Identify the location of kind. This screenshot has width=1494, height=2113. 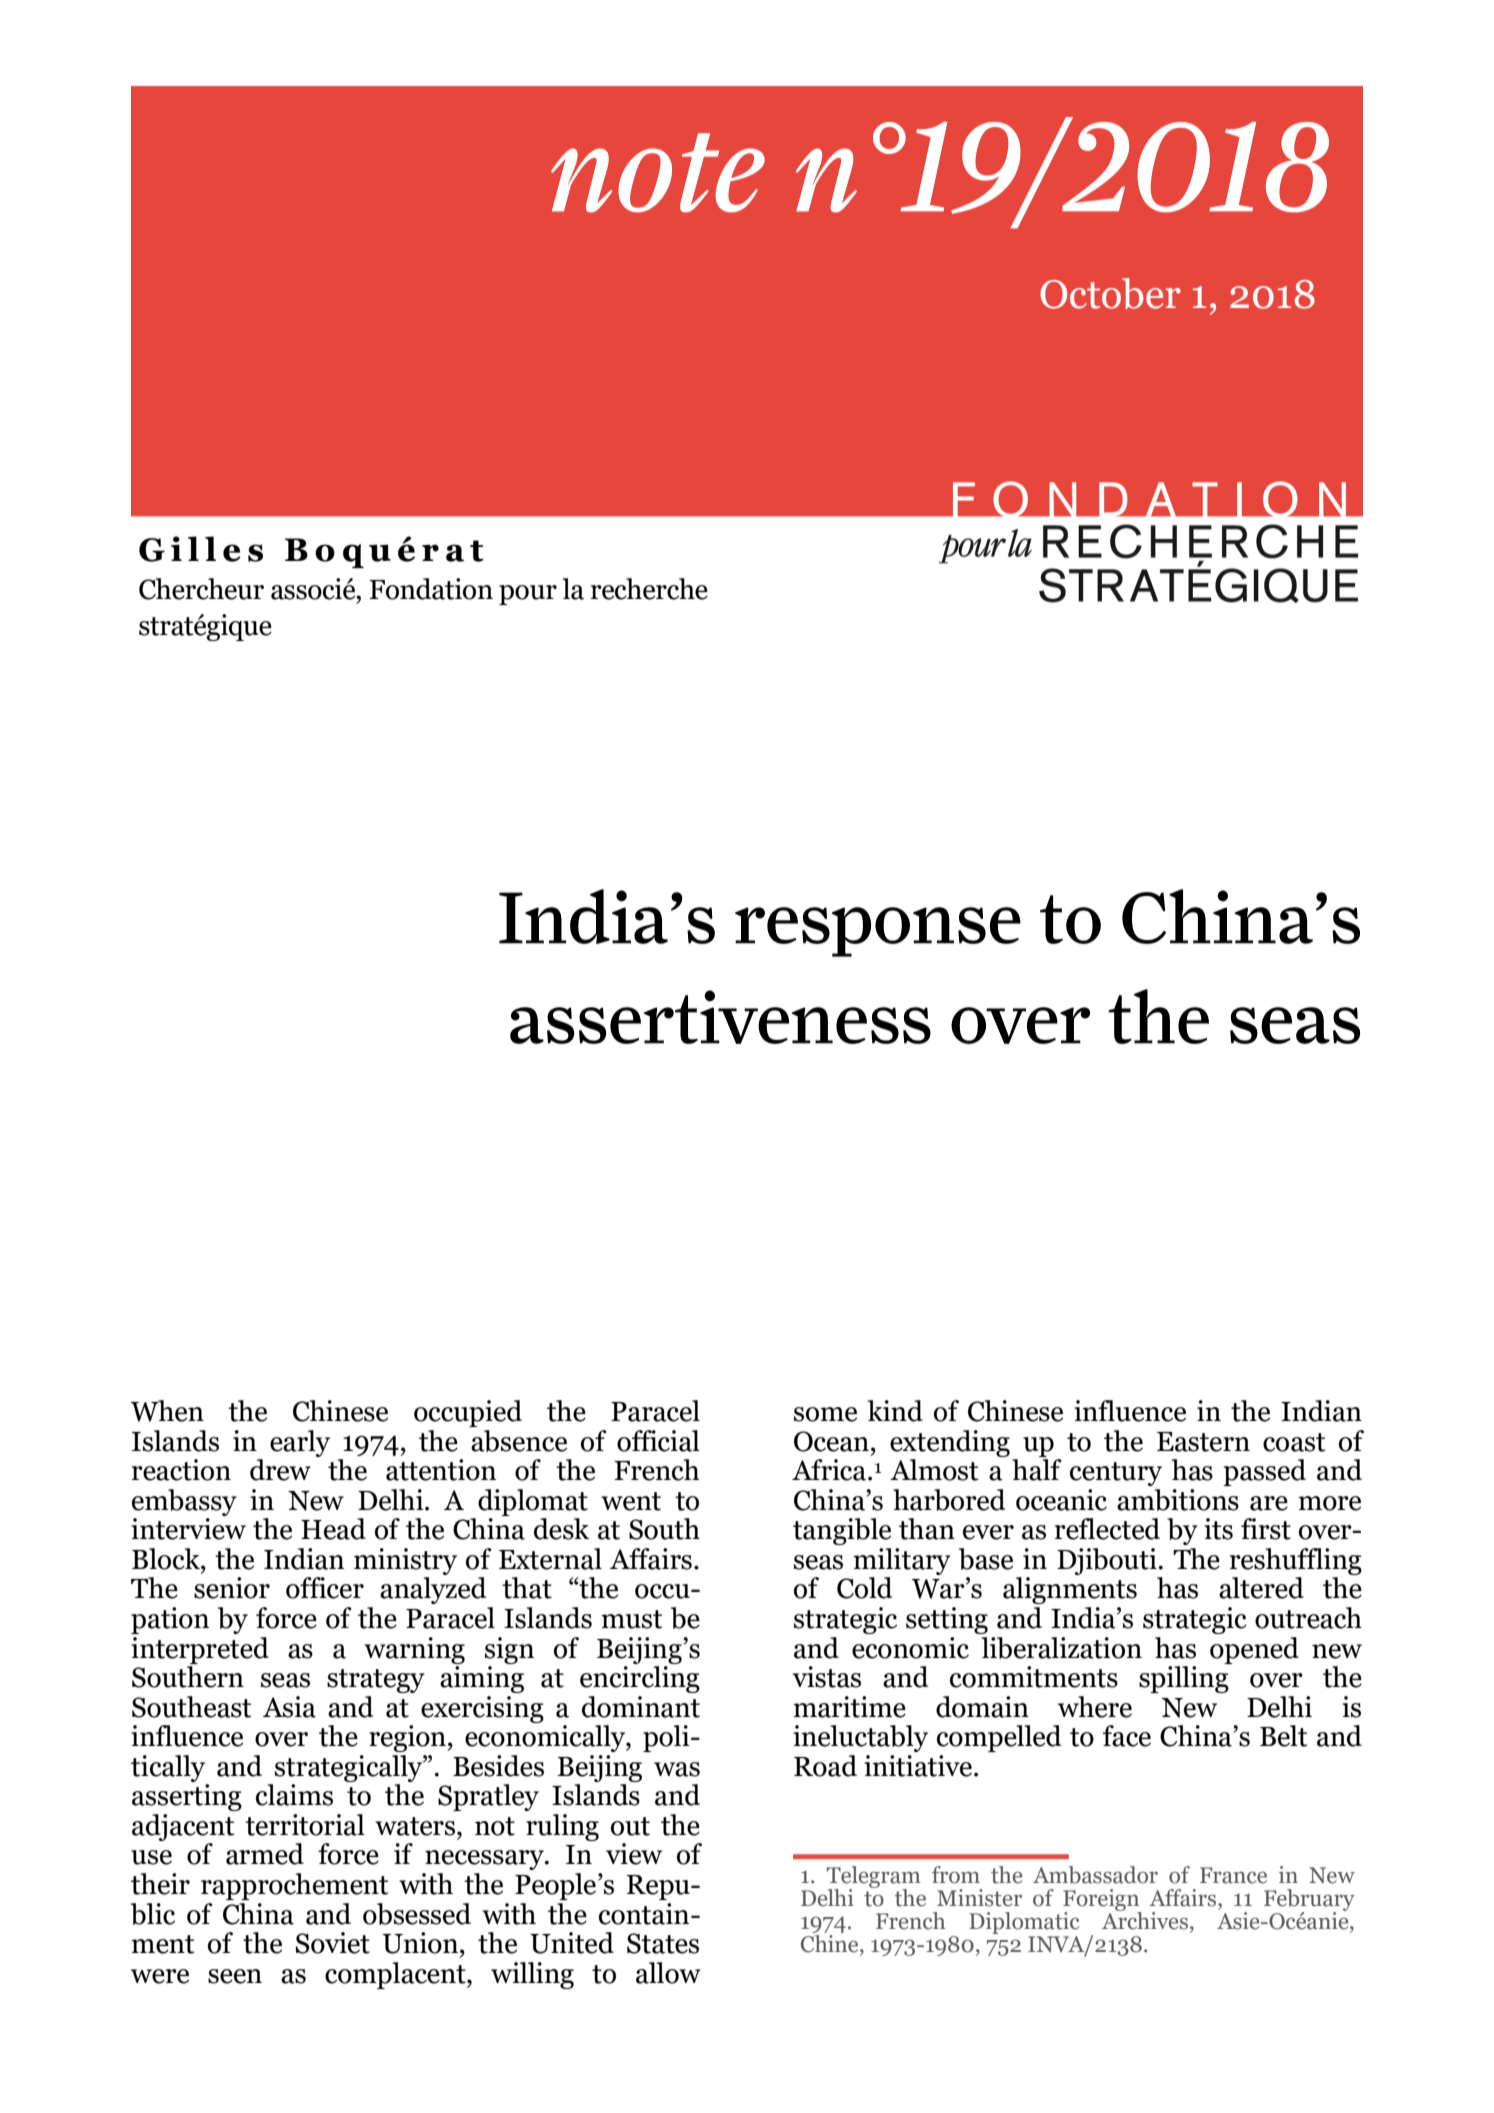
(895, 1411).
